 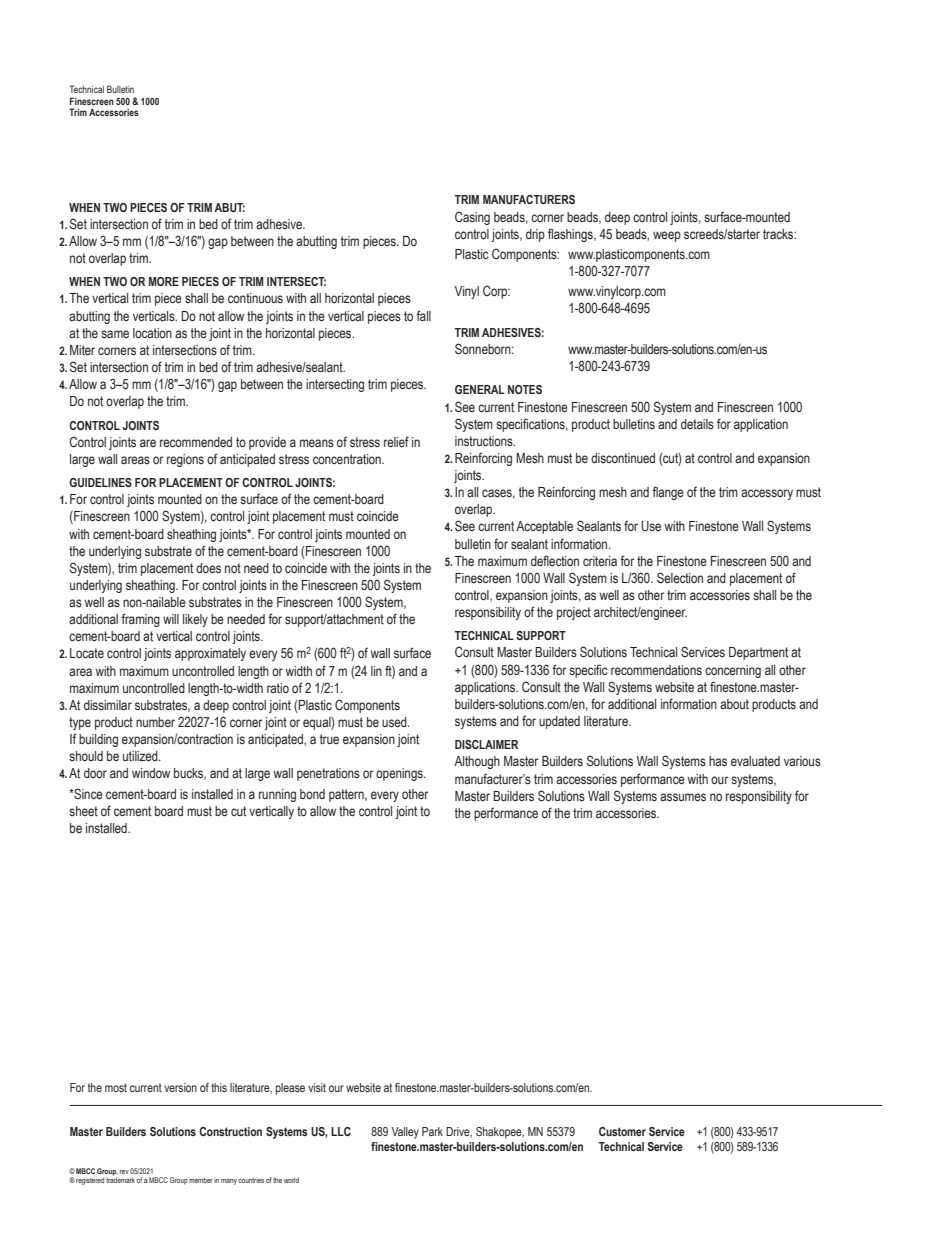 I want to click on about, so click(x=734, y=704).
